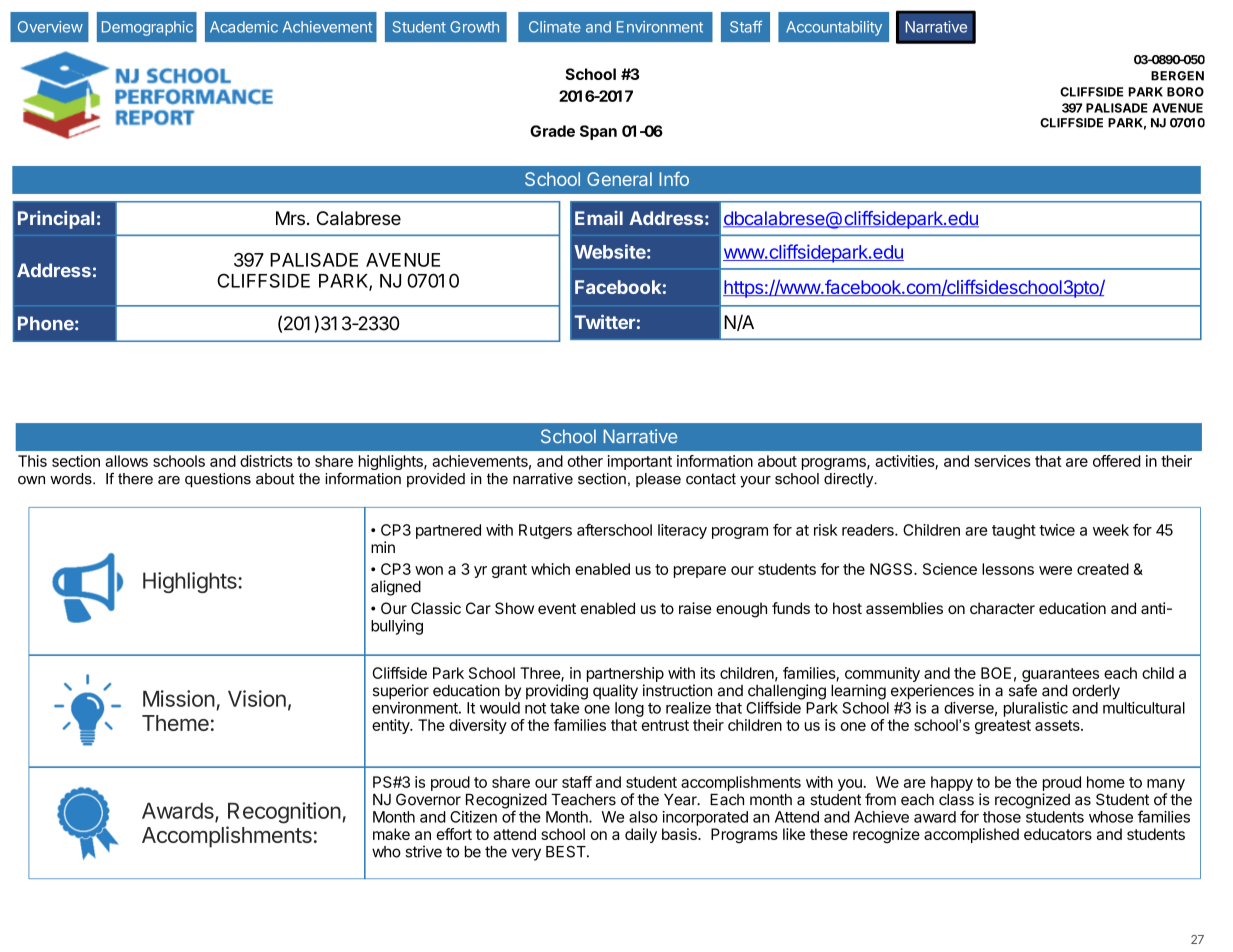  What do you see at coordinates (1058, 834) in the screenshot?
I see `educators` at bounding box center [1058, 834].
